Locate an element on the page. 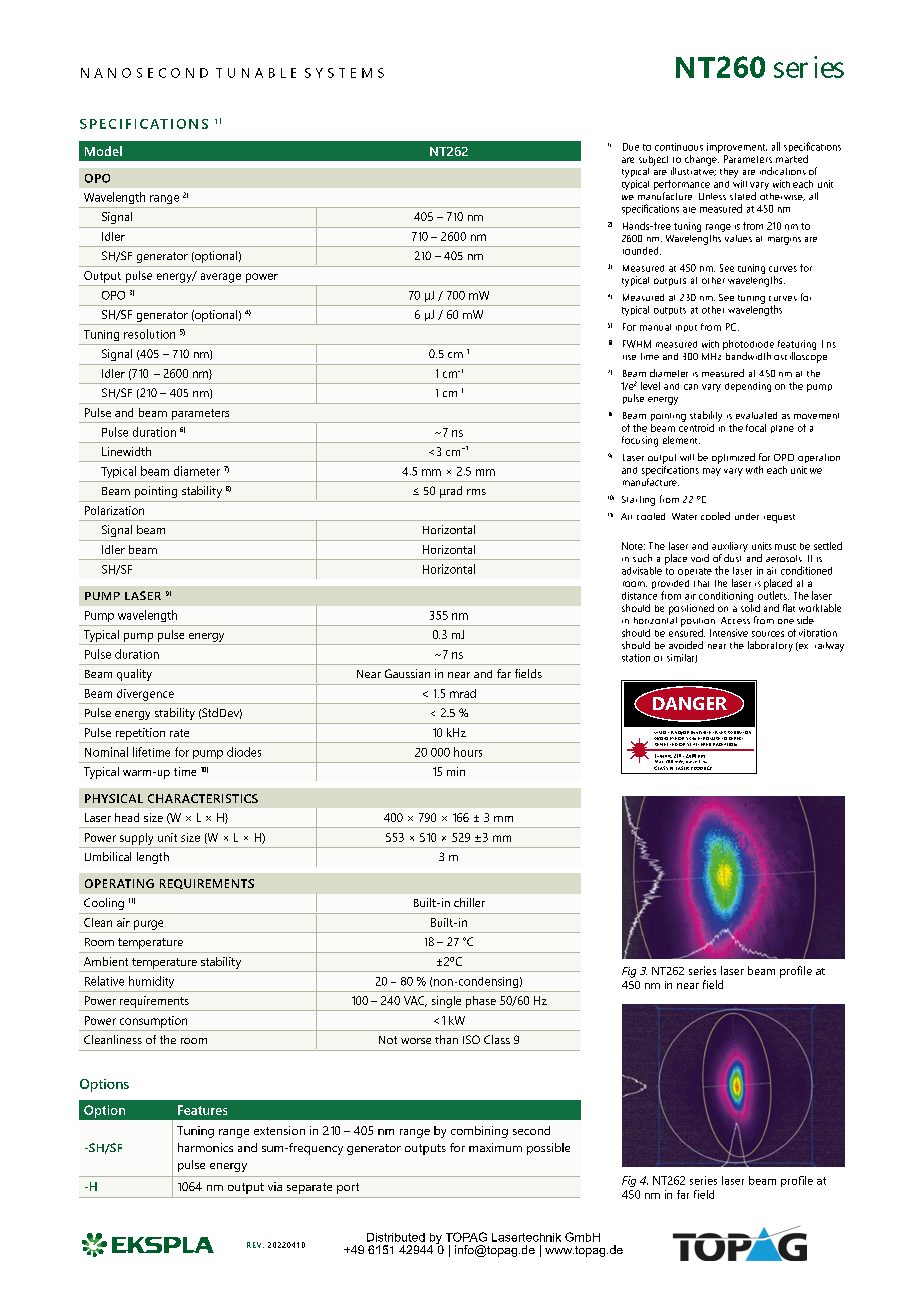  Due is located at coordinates (631, 147).
